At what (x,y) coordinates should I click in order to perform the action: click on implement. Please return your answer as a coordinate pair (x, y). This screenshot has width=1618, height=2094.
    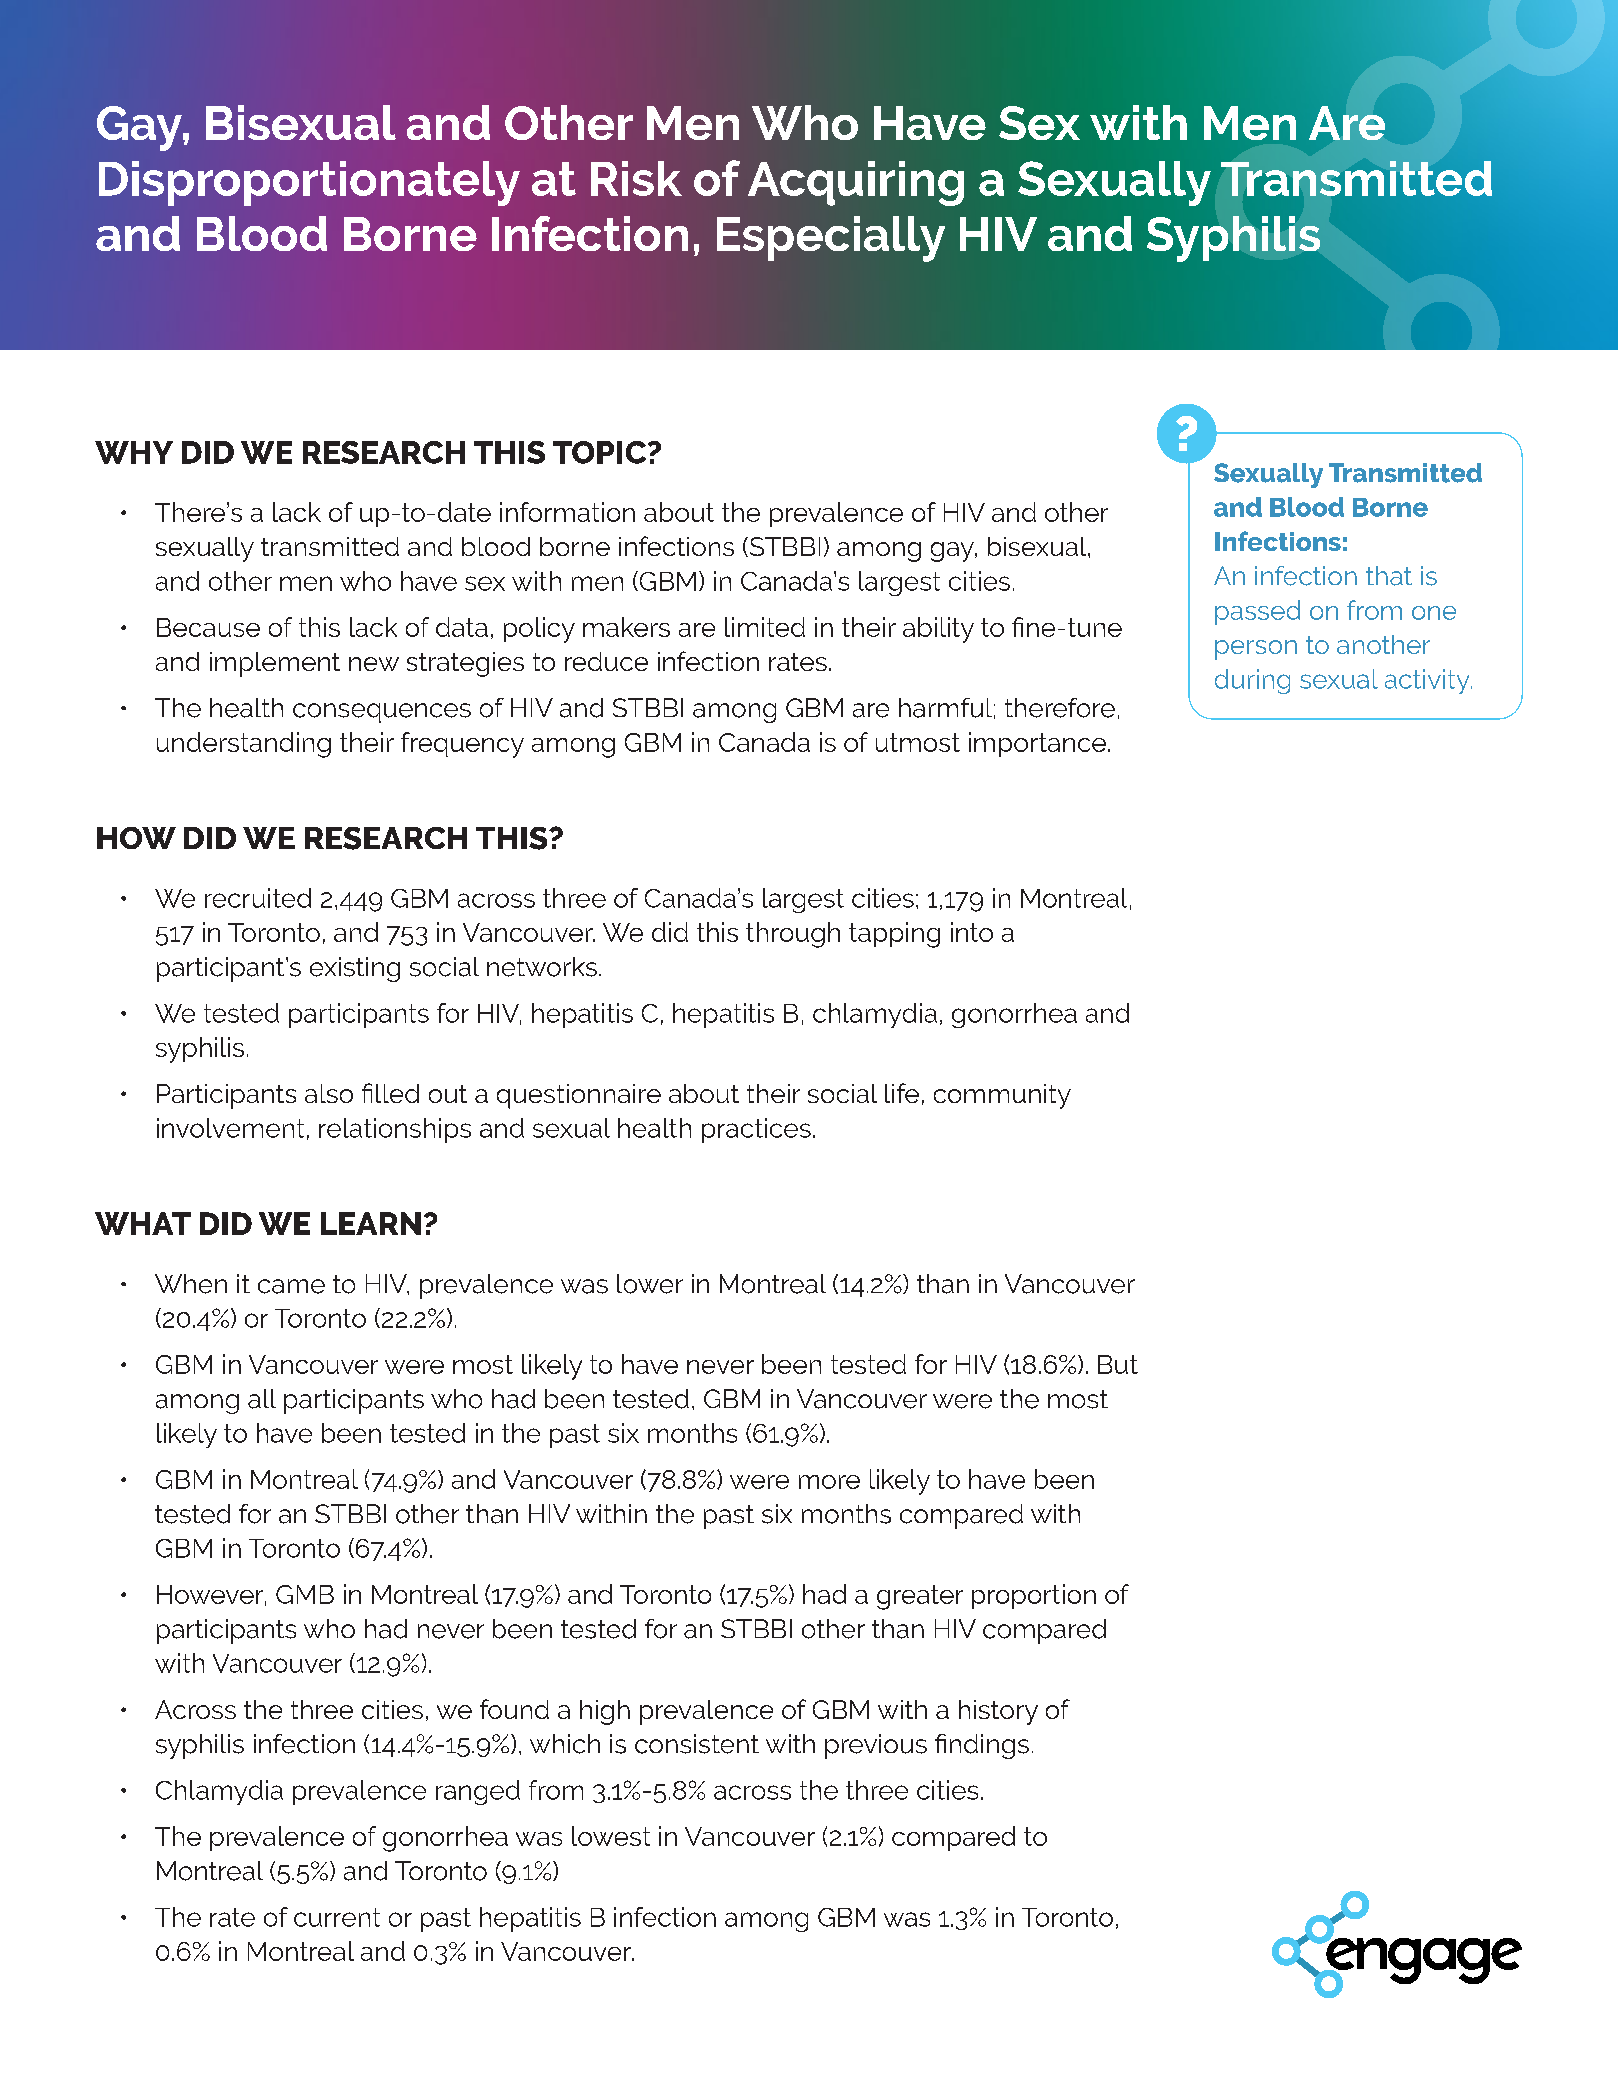
    Looking at the image, I should click on (275, 664).
